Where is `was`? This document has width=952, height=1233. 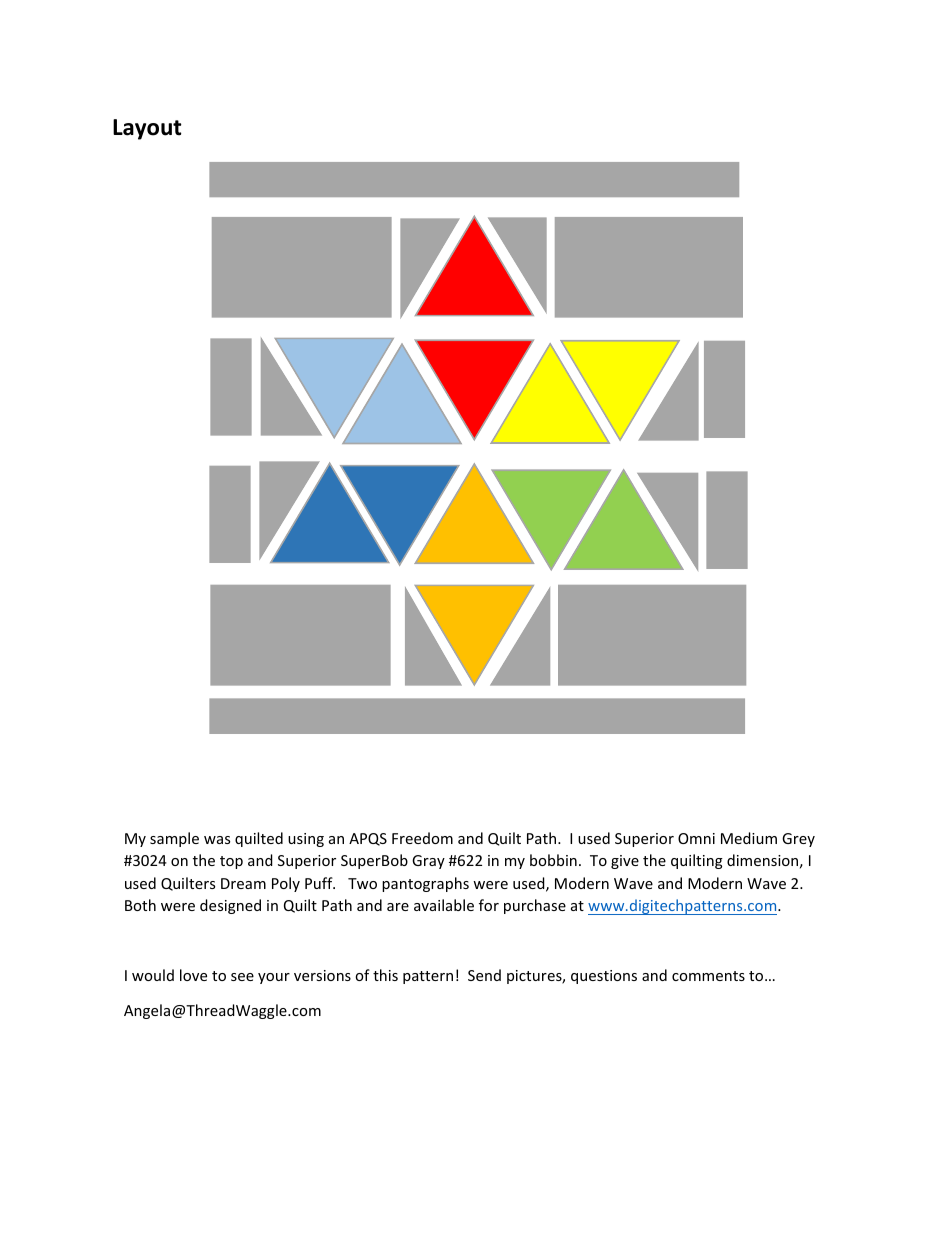
was is located at coordinates (217, 840).
